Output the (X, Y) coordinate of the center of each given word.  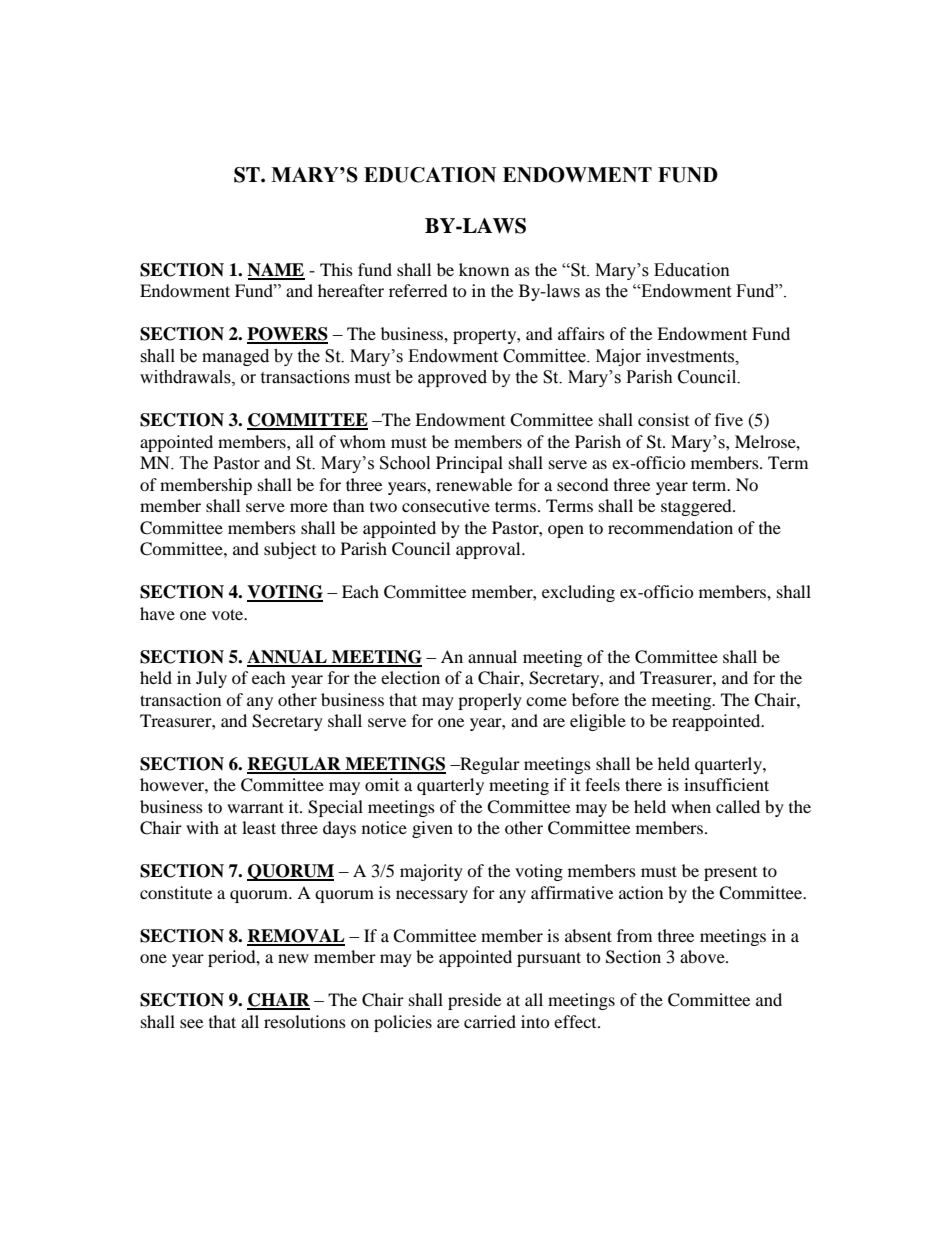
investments (691, 356)
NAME (276, 271)
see (191, 1023)
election (410, 677)
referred (418, 290)
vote (229, 614)
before (595, 699)
